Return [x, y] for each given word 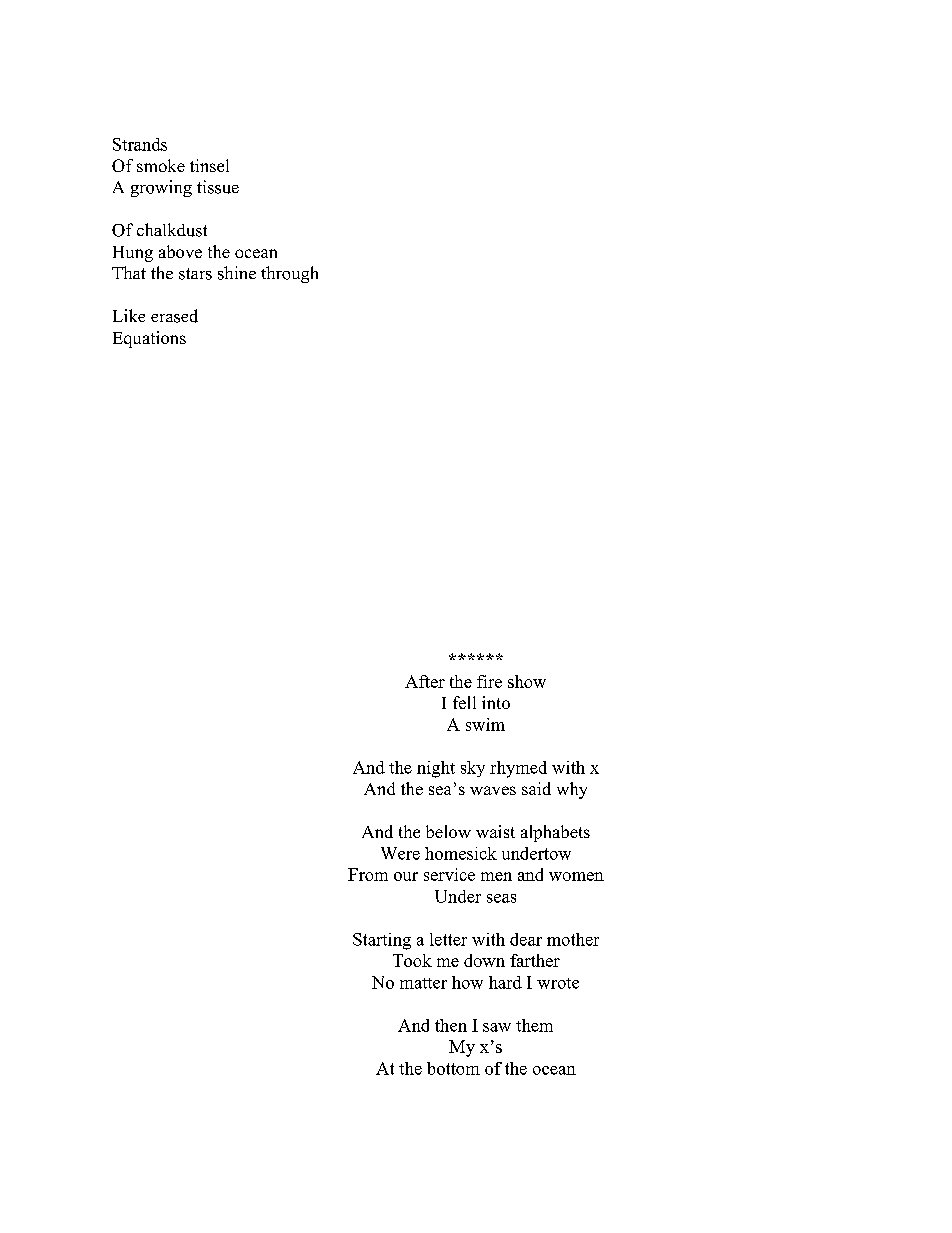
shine [237, 273]
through [289, 274]
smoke [161, 165]
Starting [382, 941]
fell [464, 702]
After [425, 681]
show [527, 681]
